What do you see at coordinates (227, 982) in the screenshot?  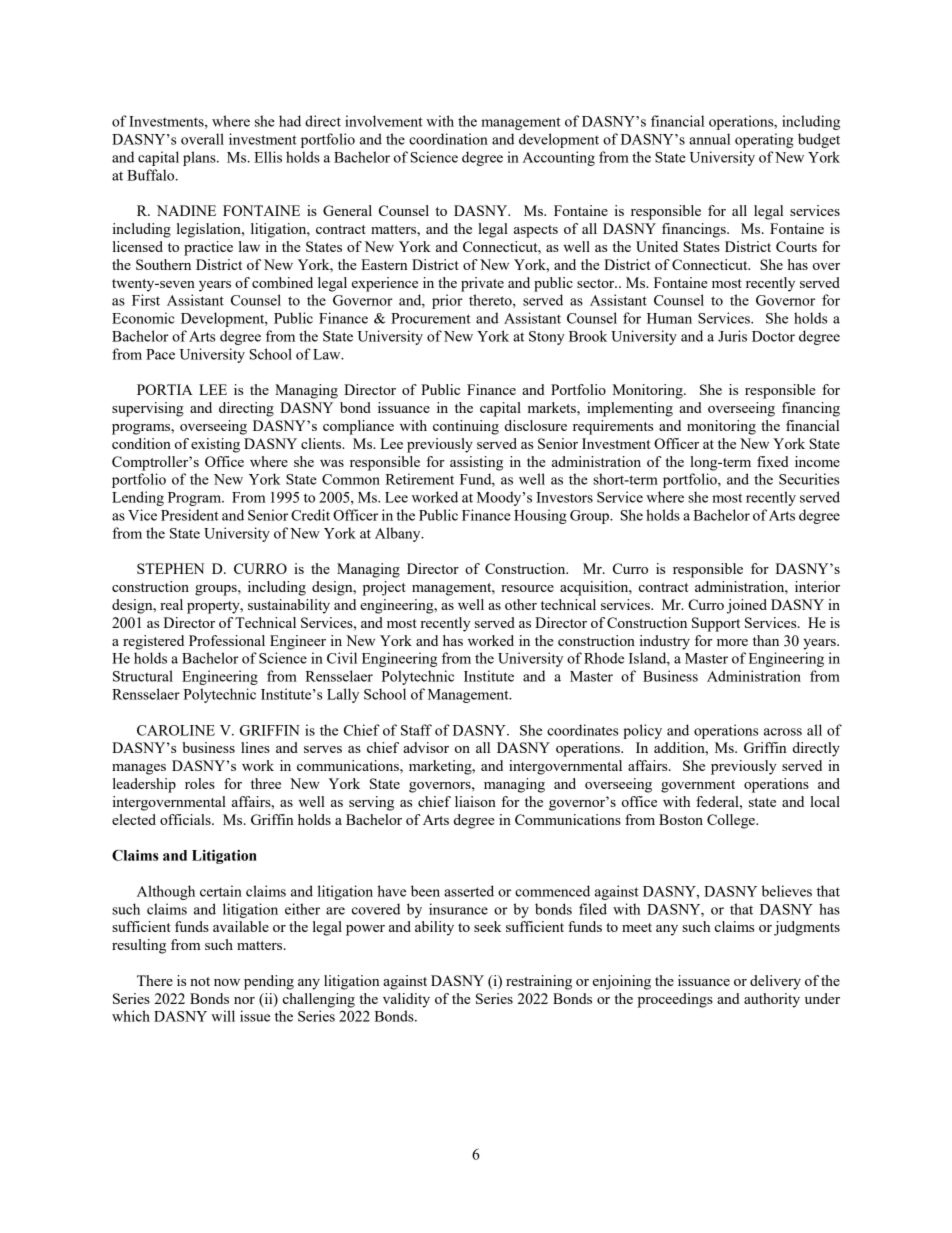 I see `now` at bounding box center [227, 982].
